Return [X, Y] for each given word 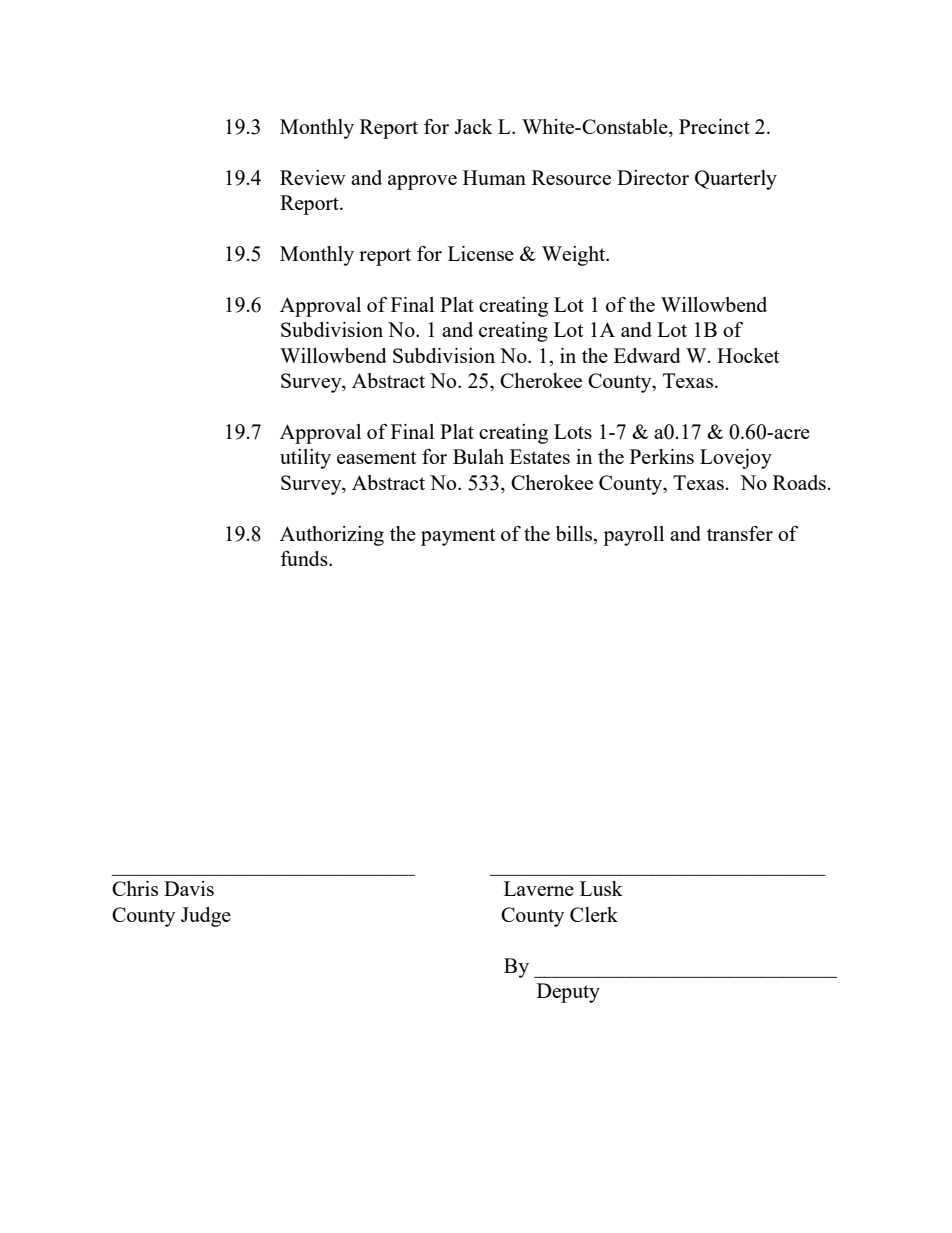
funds [305, 558]
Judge [206, 917]
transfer [740, 533]
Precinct [714, 126]
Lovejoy [736, 459]
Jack [473, 126]
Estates [540, 456]
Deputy [568, 993]
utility [305, 459]
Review [313, 177]
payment [458, 537]
